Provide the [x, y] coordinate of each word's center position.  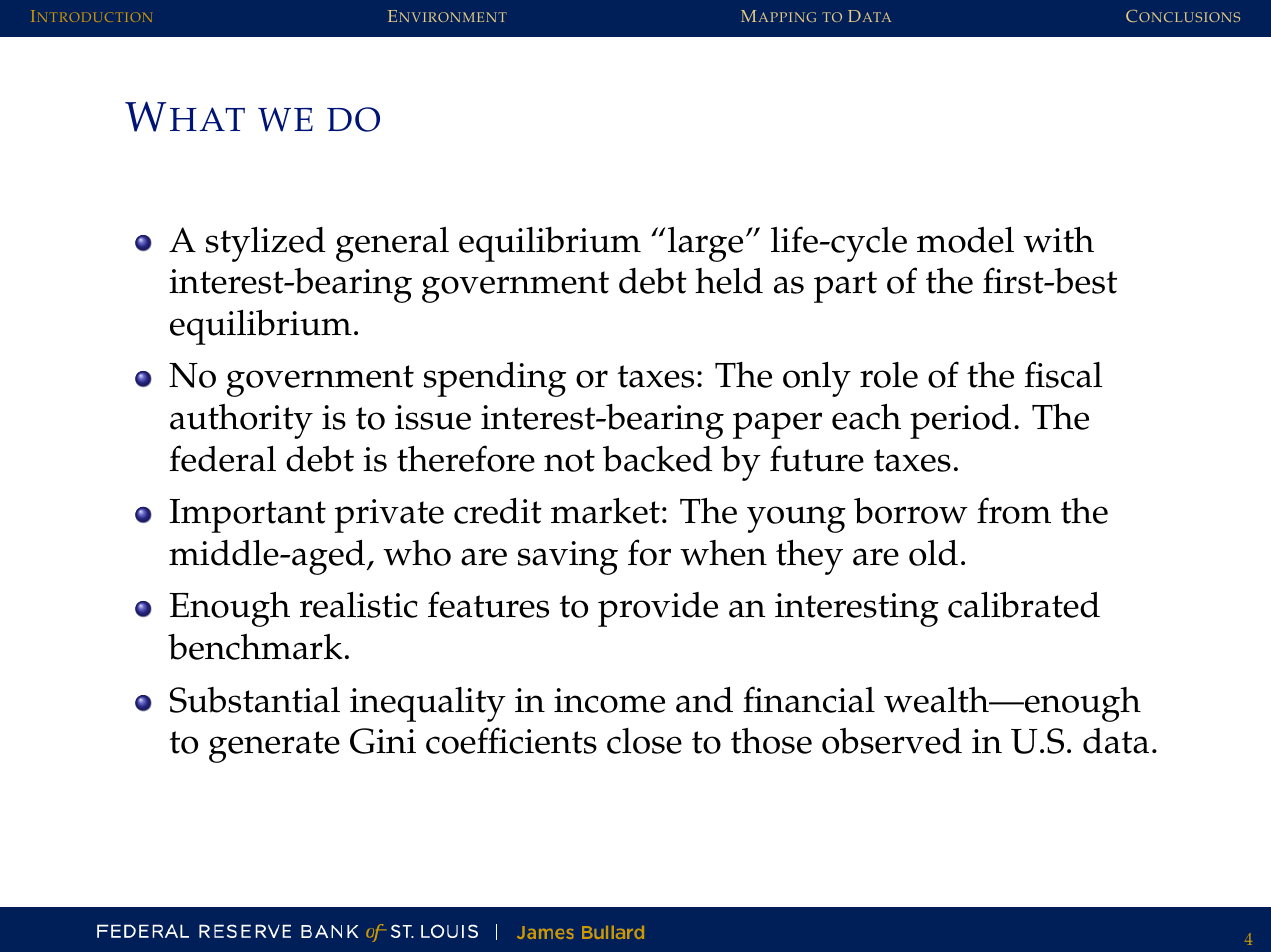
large [705, 244]
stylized [266, 244]
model [965, 240]
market [605, 511]
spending [495, 379]
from [1014, 510]
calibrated [1024, 605]
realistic [359, 605]
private [389, 516]
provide [658, 609]
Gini [383, 741]
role [889, 375]
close [644, 741]
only [817, 379]
